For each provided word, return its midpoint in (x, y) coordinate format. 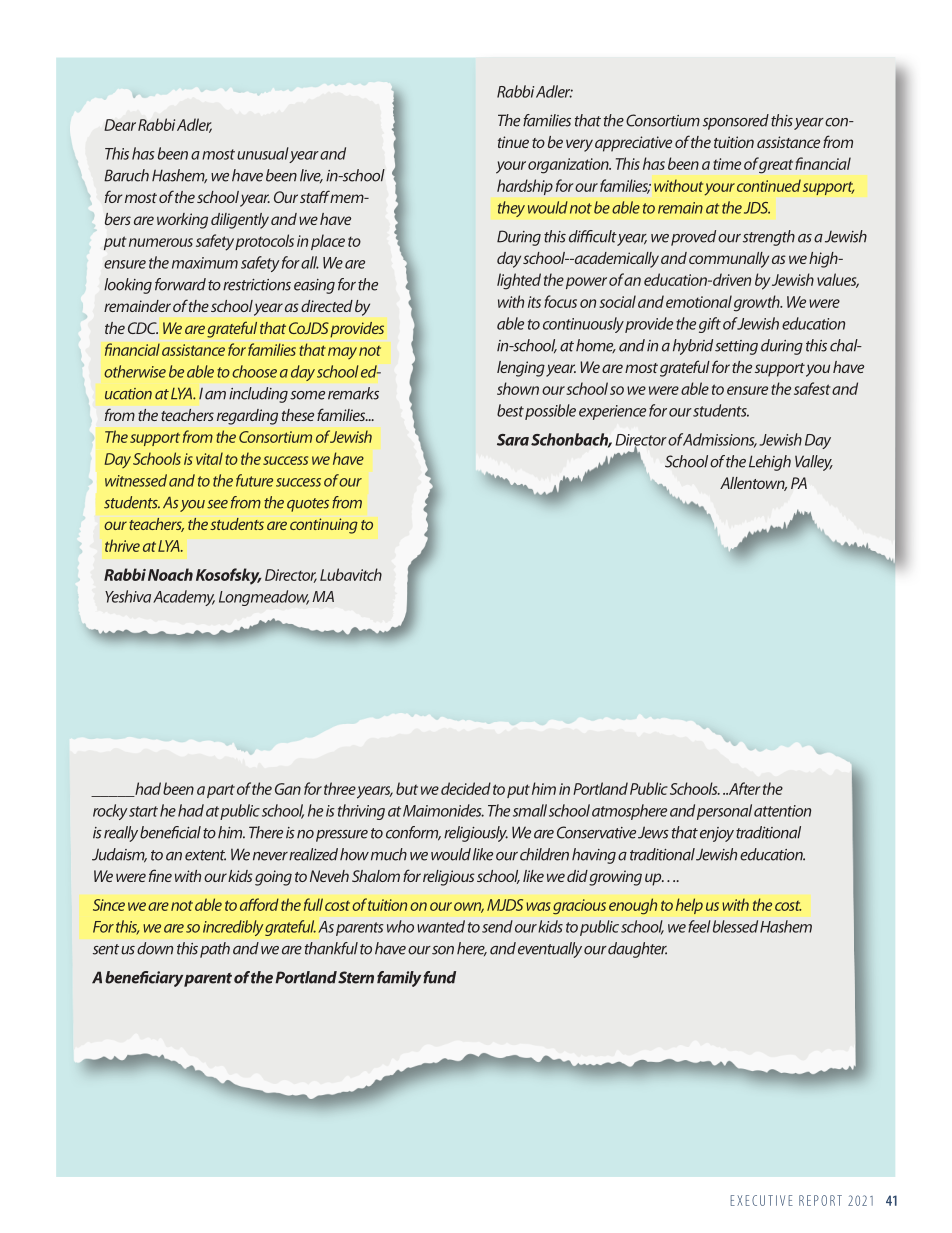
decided (466, 788)
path (215, 950)
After (743, 788)
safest (812, 388)
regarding (247, 417)
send (497, 926)
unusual (263, 153)
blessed (735, 926)
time (727, 164)
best (510, 410)
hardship (525, 187)
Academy (184, 598)
